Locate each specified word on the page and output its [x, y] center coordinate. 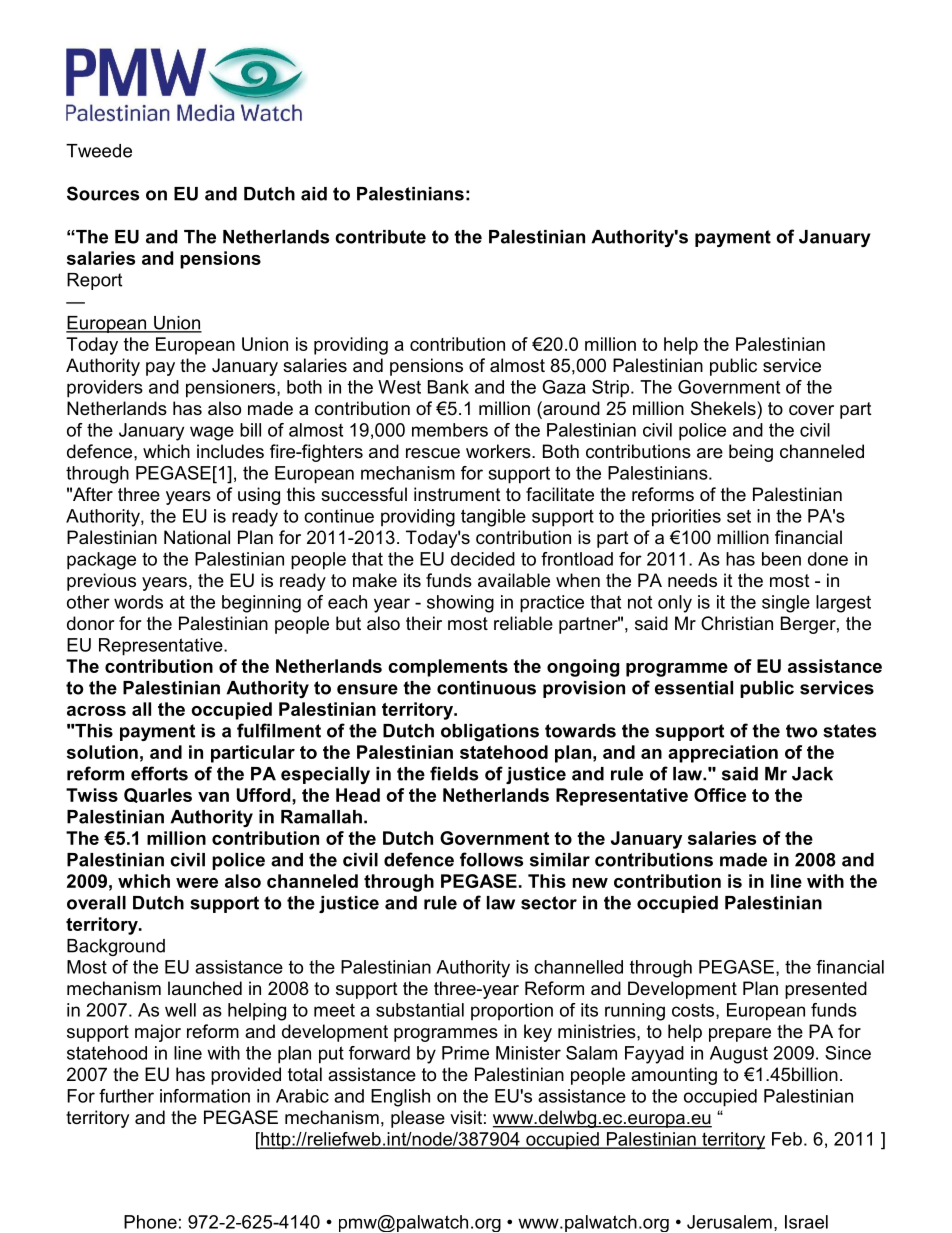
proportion [512, 1011]
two [802, 731]
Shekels [724, 408]
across [96, 711]
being [751, 453]
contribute [380, 237]
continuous [486, 688]
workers [499, 451]
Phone [150, 1222]
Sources [103, 193]
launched [205, 988]
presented [826, 990]
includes [230, 451]
